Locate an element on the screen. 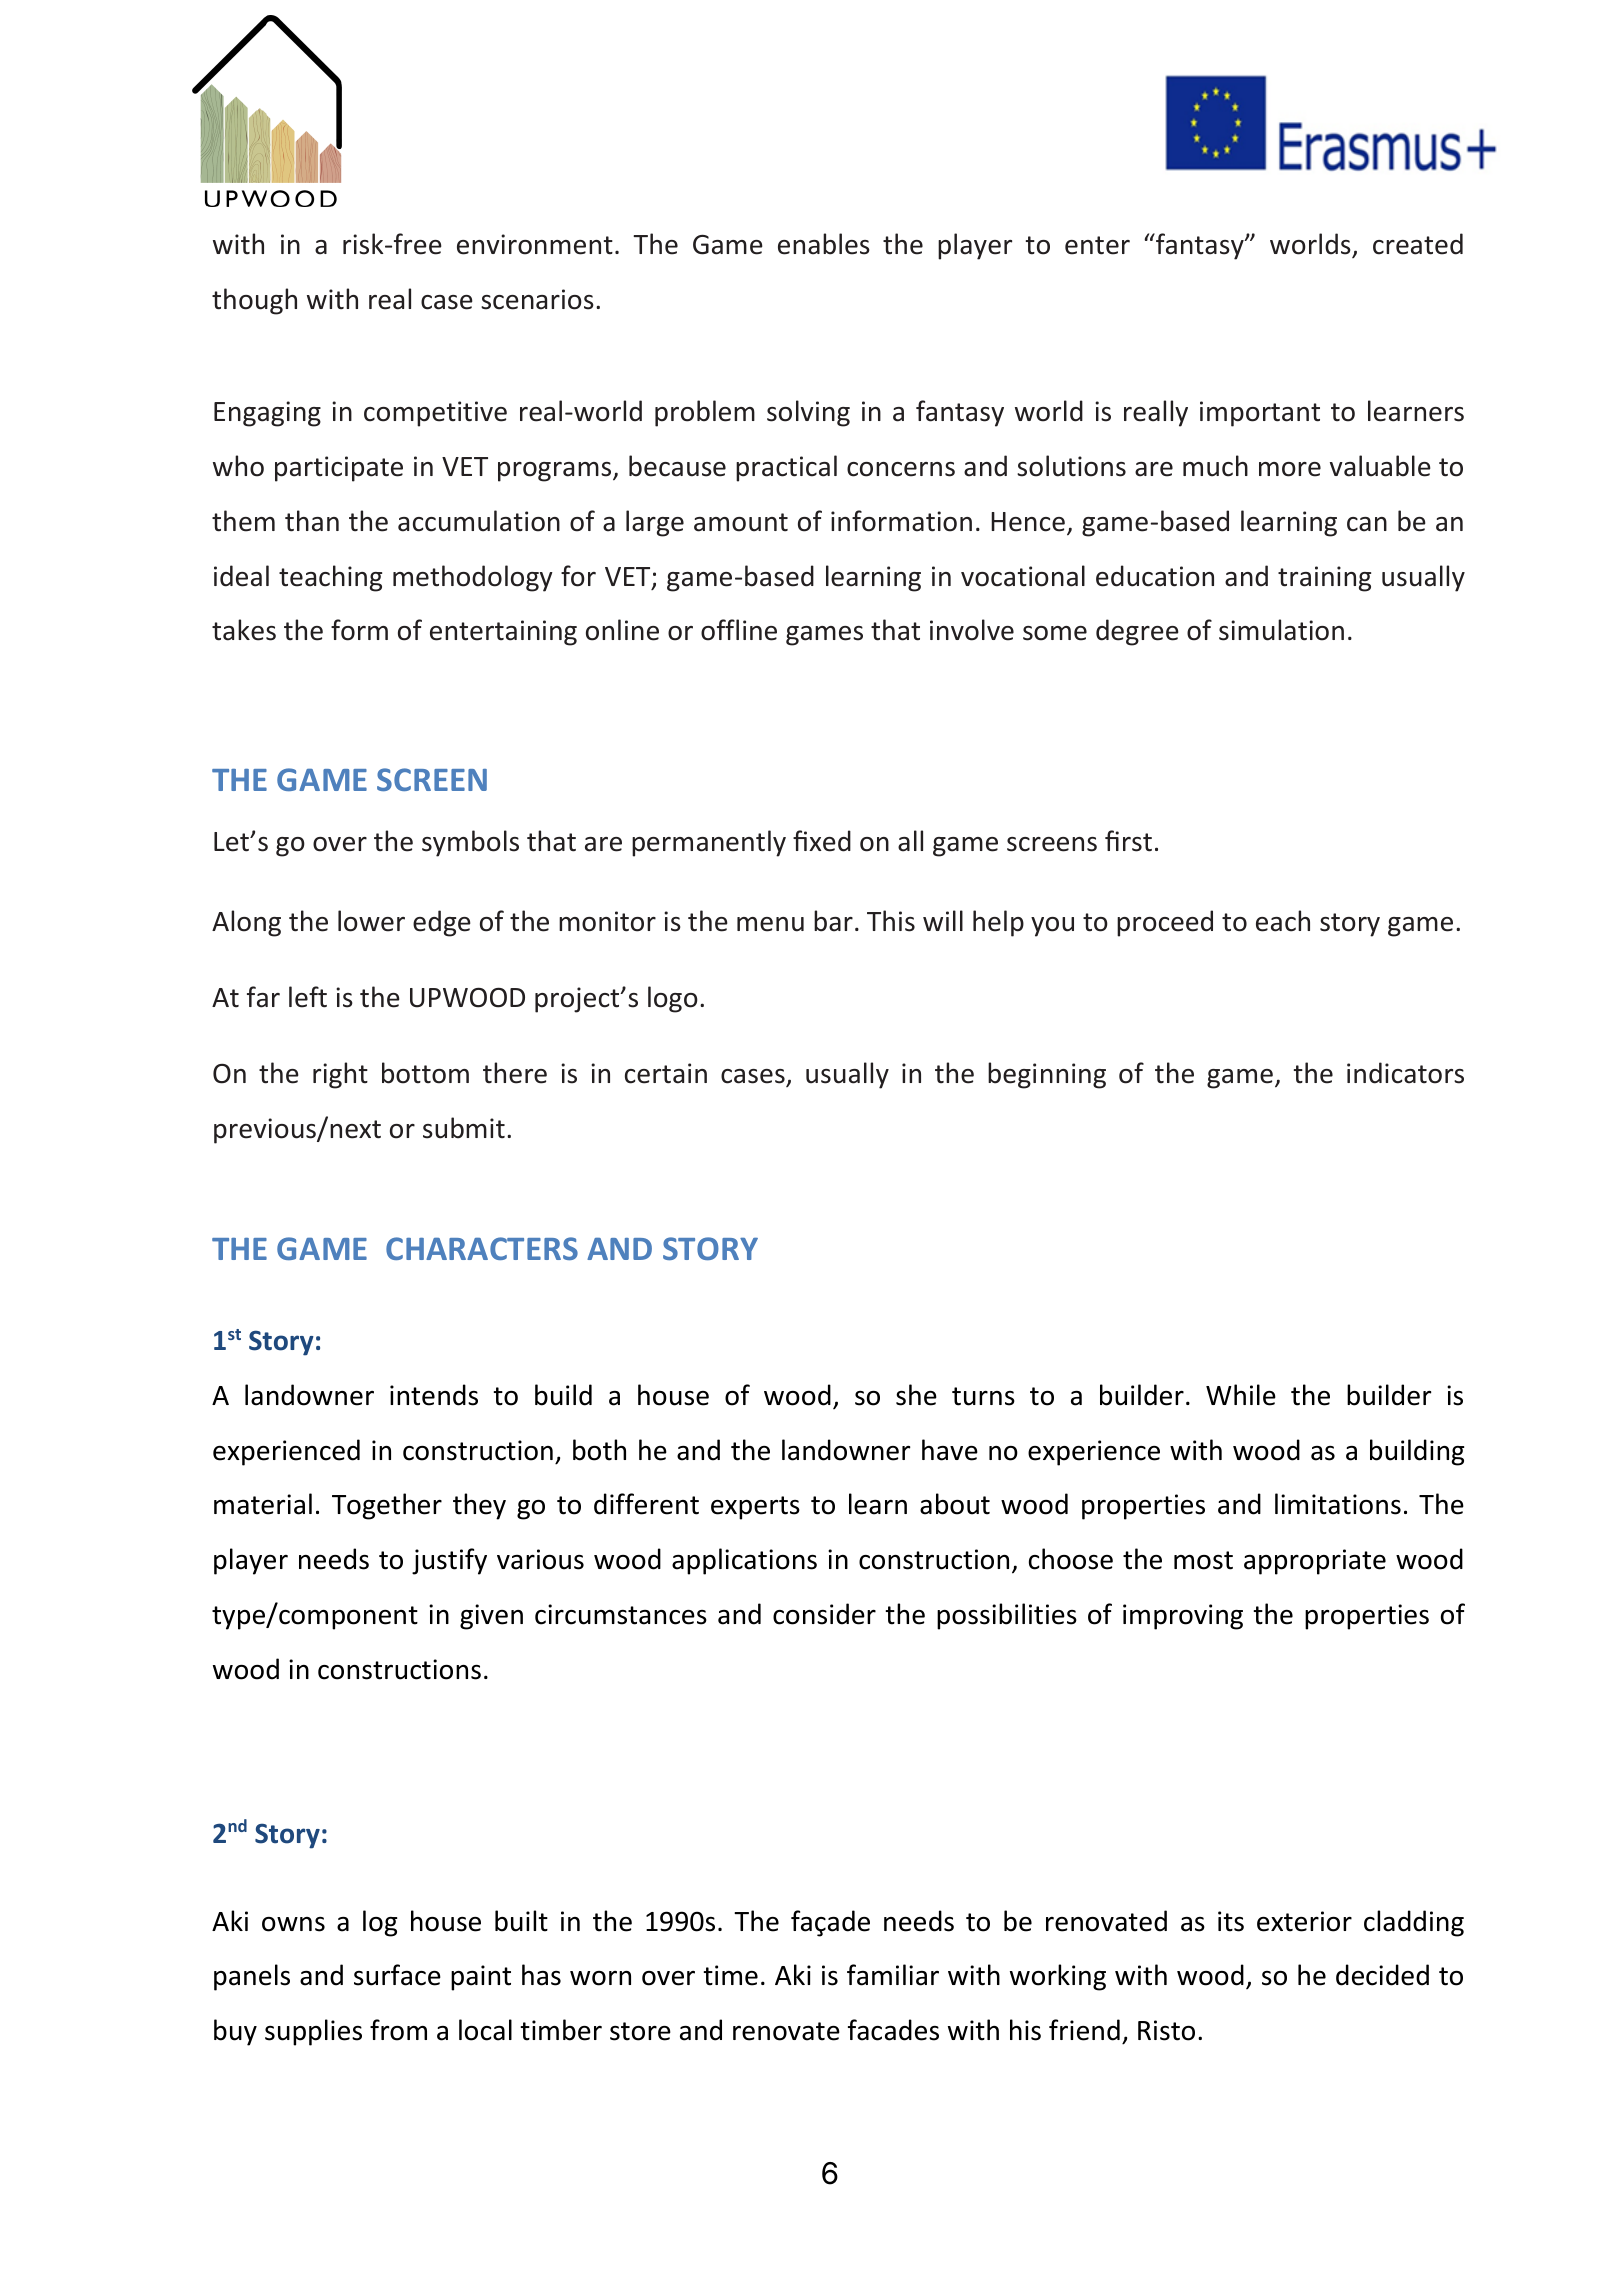  certain is located at coordinates (666, 1073).
